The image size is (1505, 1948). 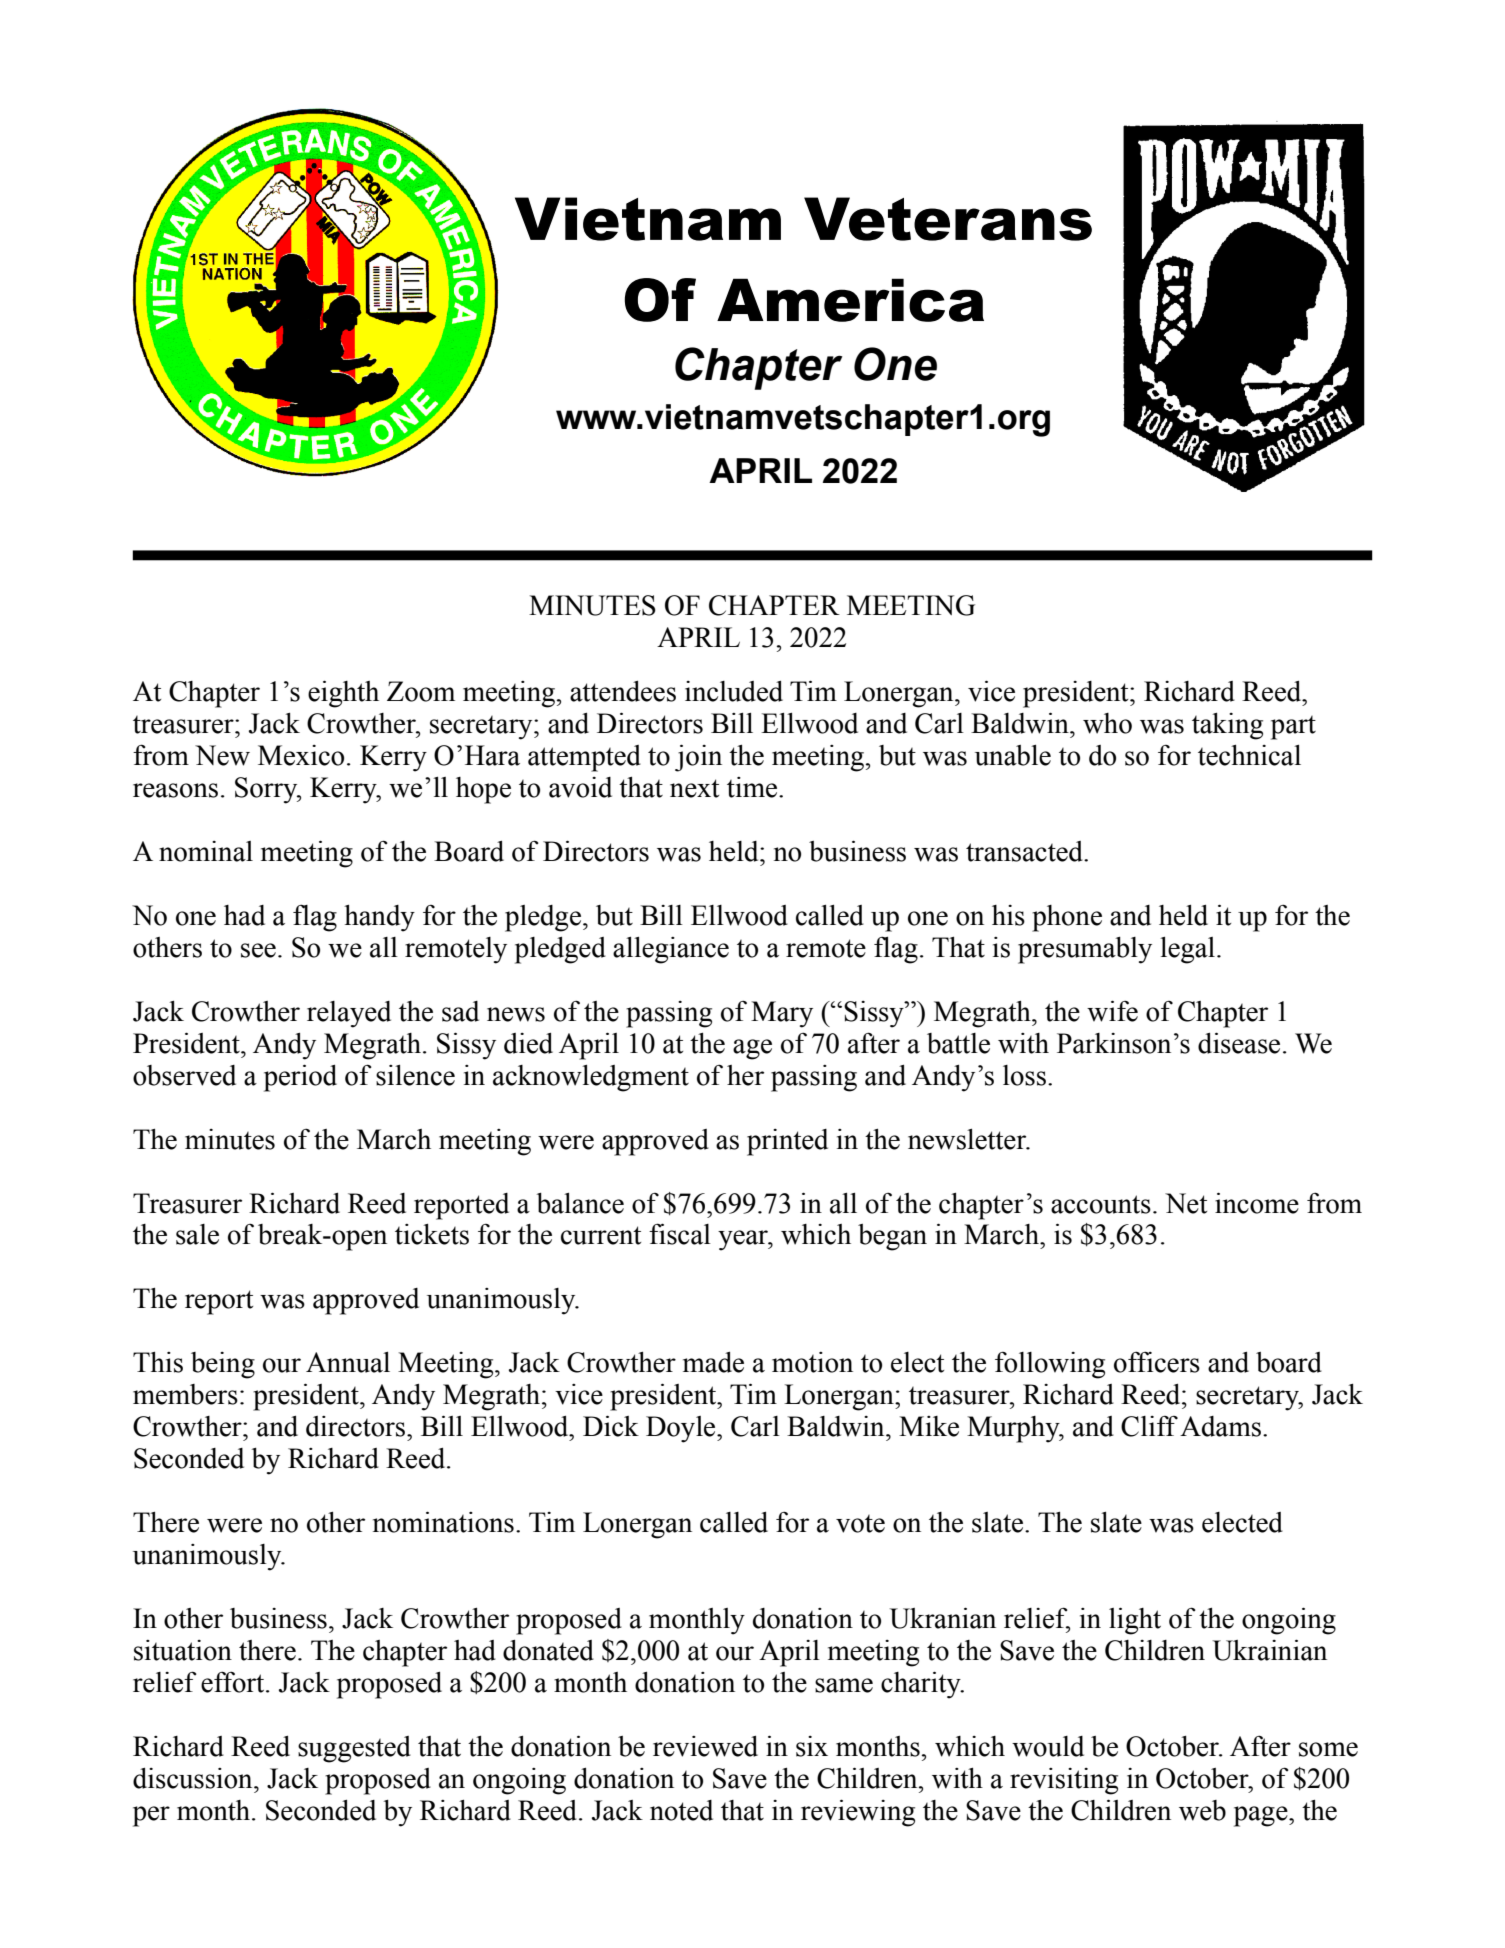 What do you see at coordinates (705, 1746) in the screenshot?
I see `reviewed` at bounding box center [705, 1746].
